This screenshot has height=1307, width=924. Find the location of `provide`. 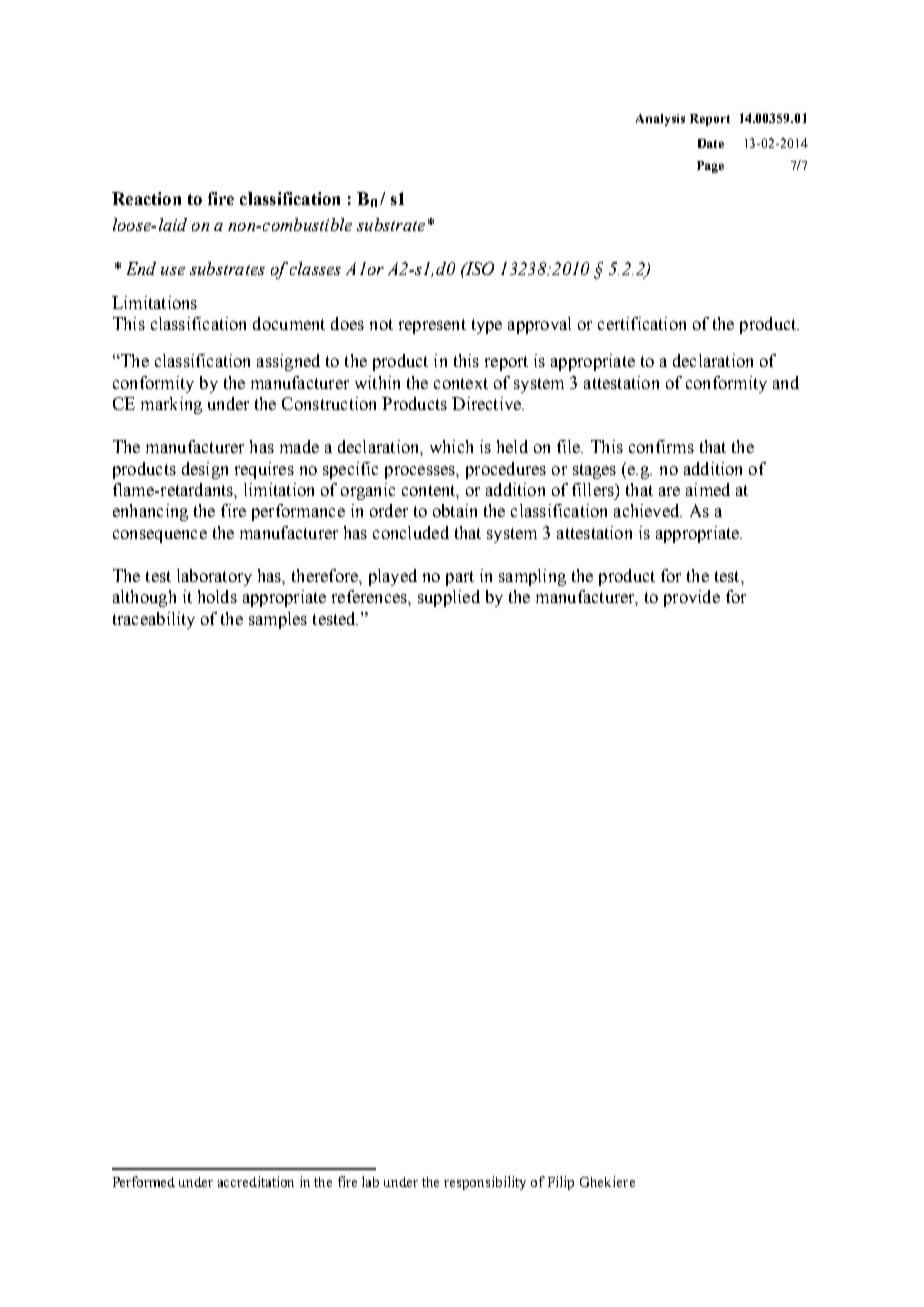

provide is located at coordinates (692, 598).
